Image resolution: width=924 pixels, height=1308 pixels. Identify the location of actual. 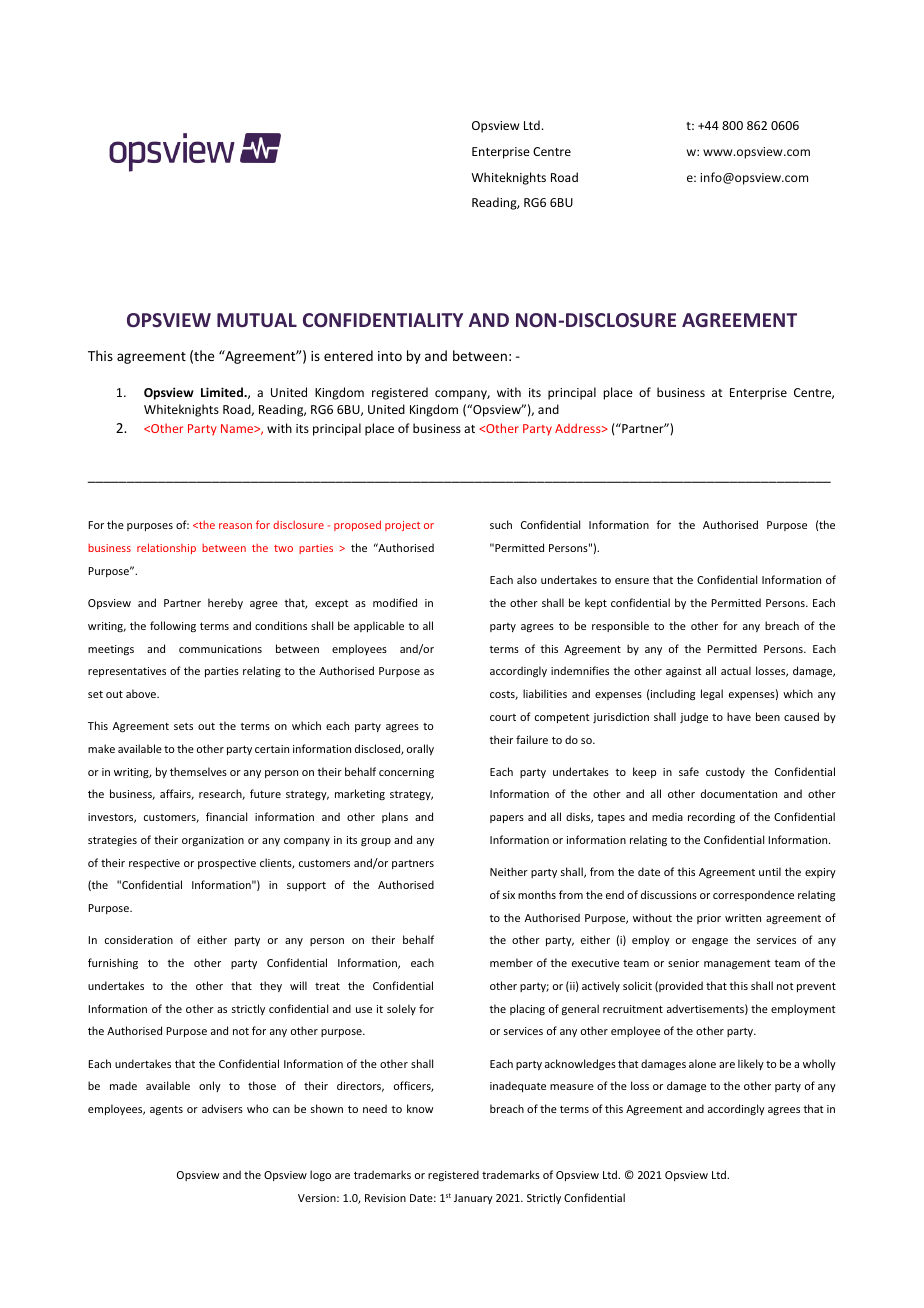
(736, 670).
